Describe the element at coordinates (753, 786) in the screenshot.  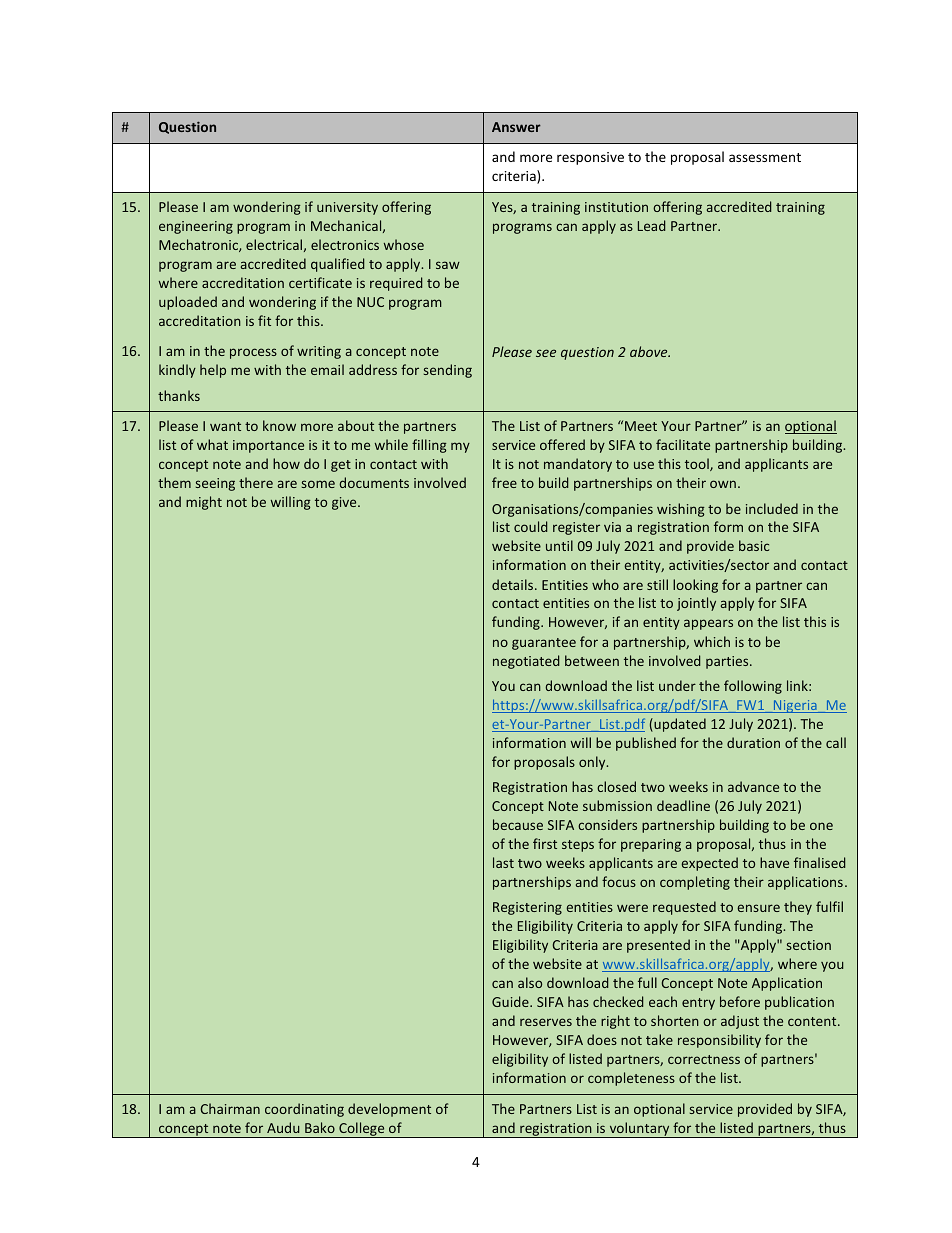
I see `advance` at that location.
